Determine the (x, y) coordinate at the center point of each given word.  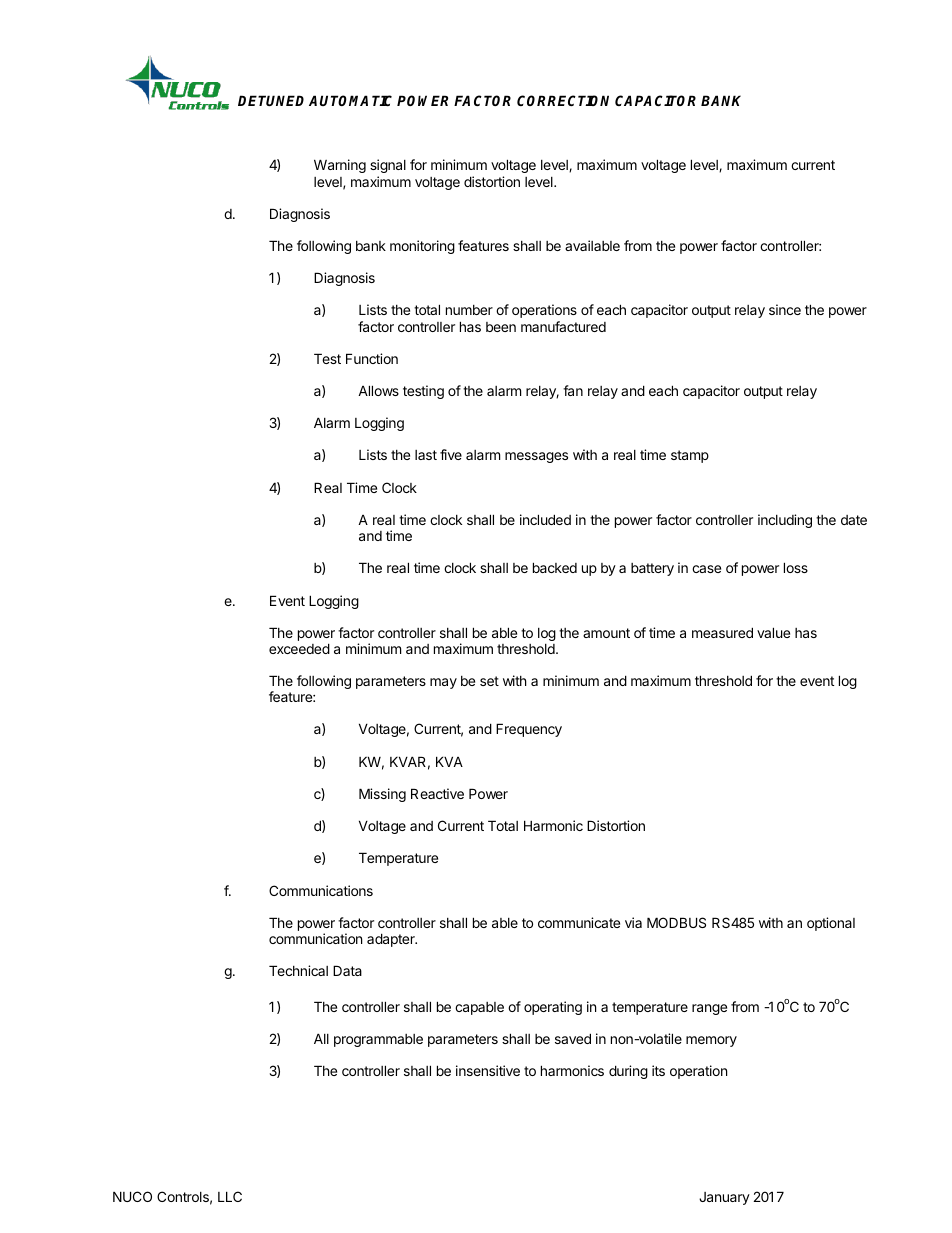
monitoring (422, 247)
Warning (340, 166)
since (785, 309)
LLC (230, 1196)
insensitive (488, 1070)
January (724, 1198)
